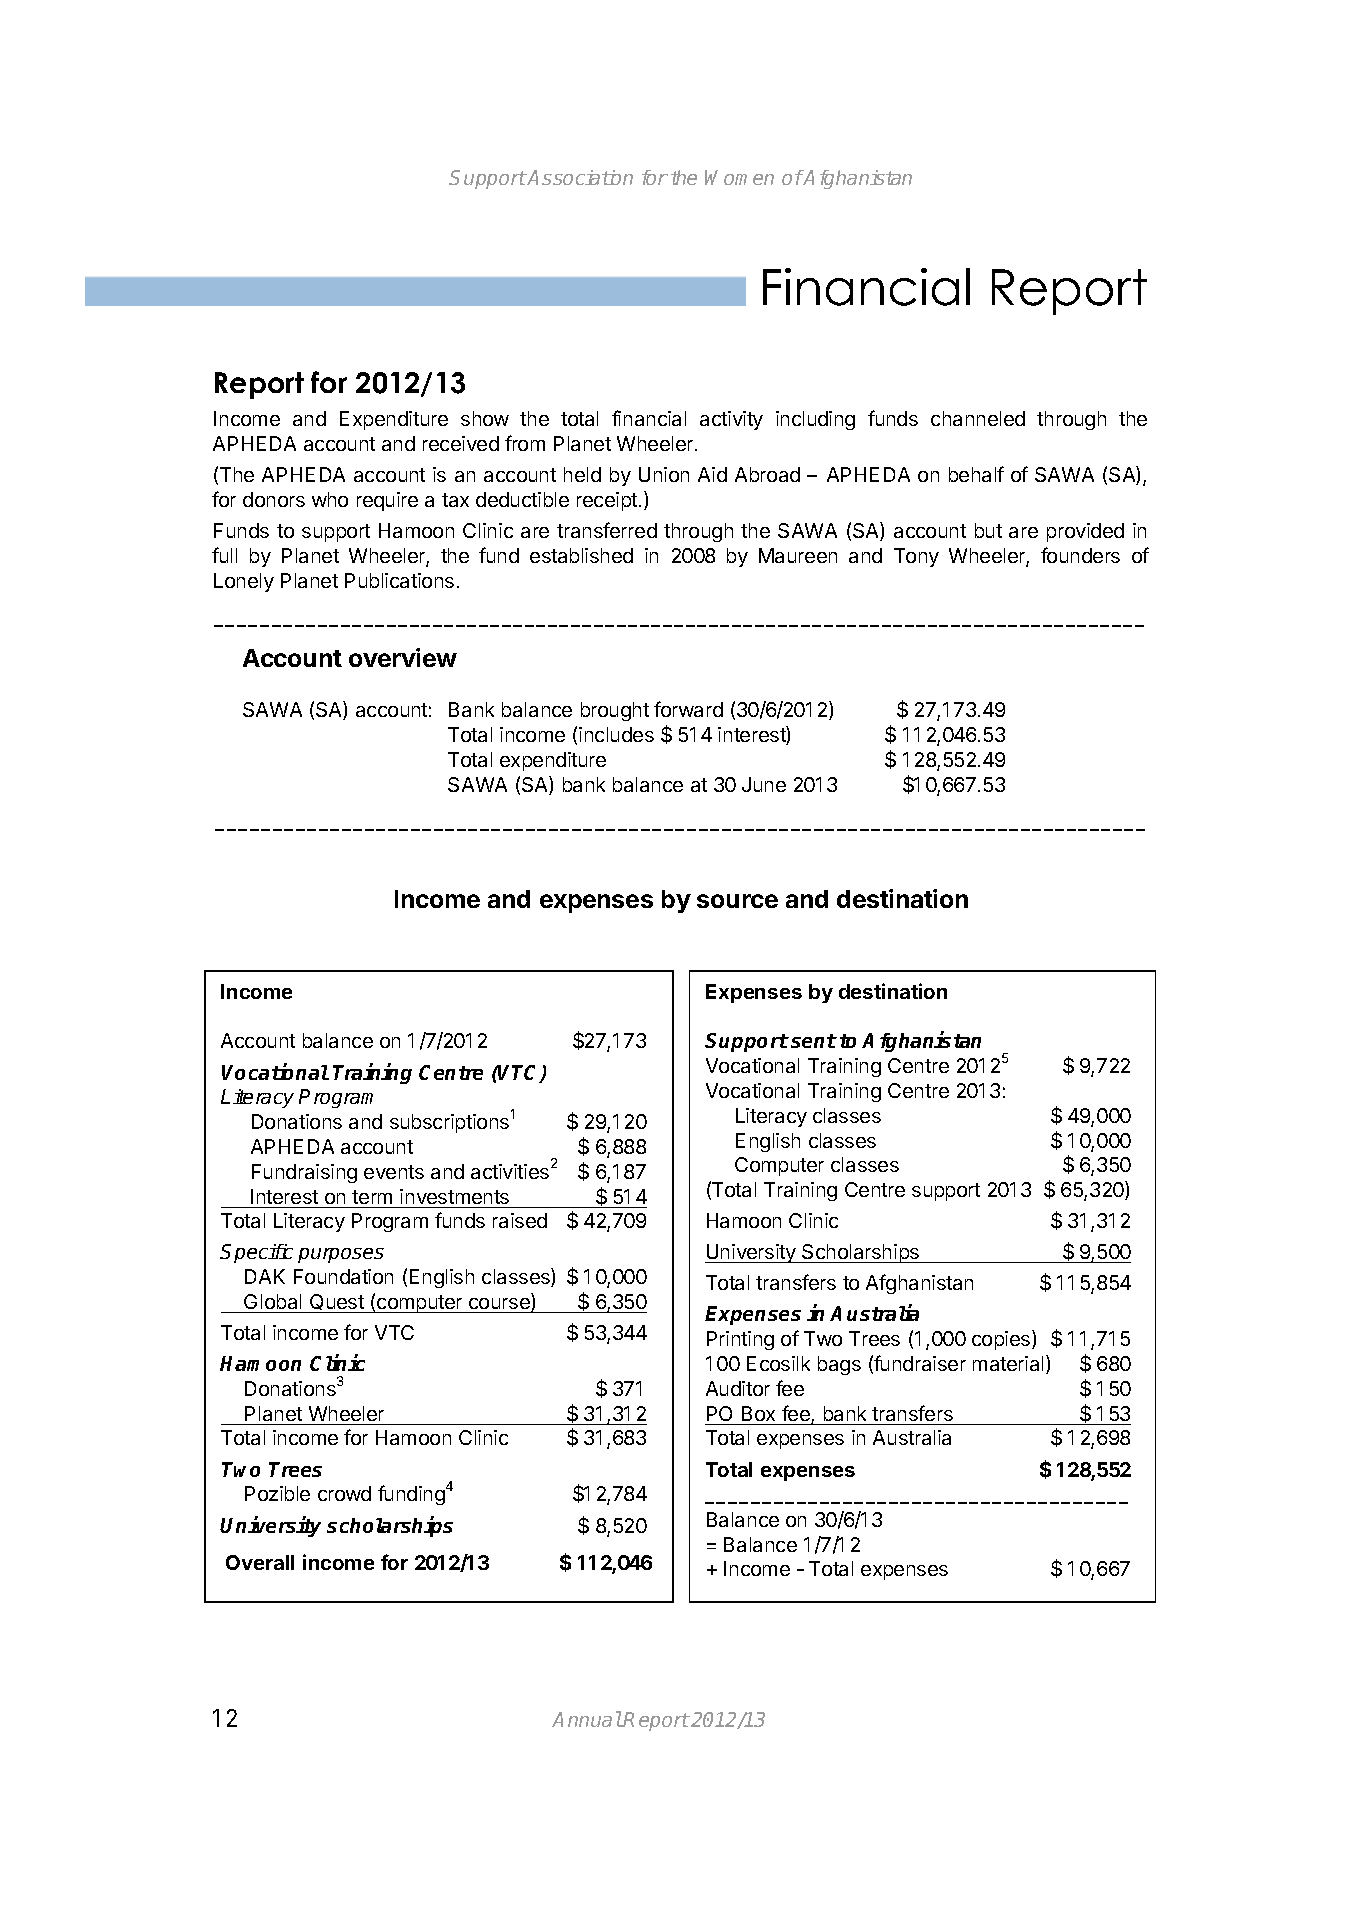 This page has width=1365, height=1931. I want to click on channeled, so click(978, 418).
